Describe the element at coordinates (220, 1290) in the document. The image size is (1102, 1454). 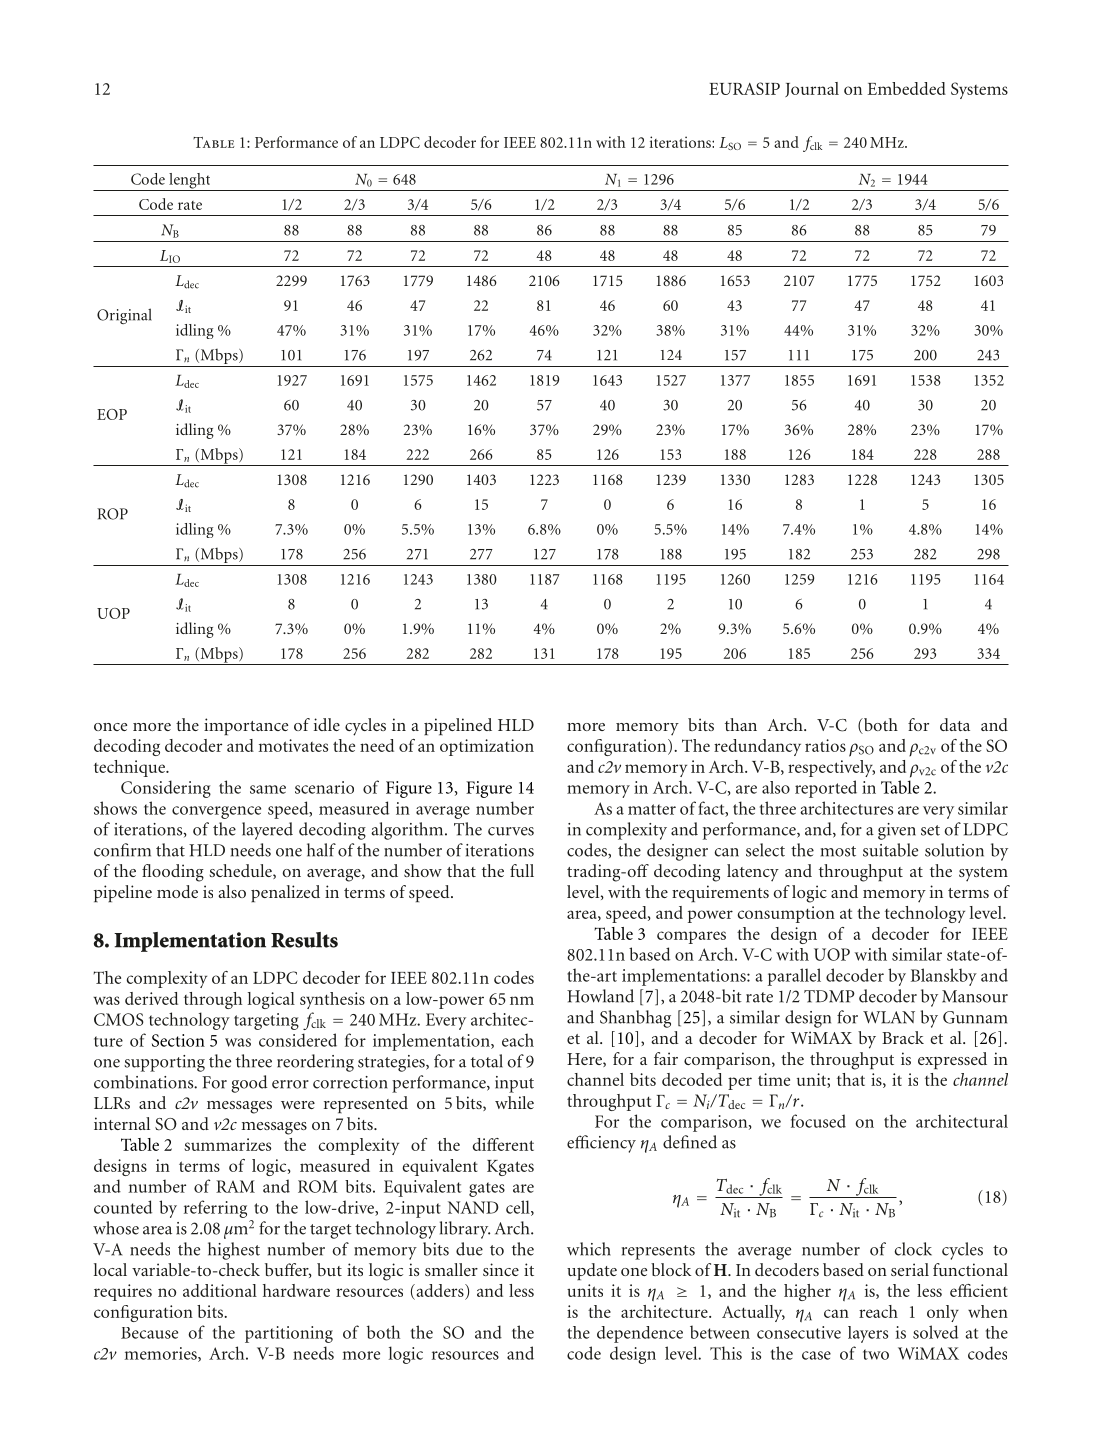
I see `additional` at that location.
